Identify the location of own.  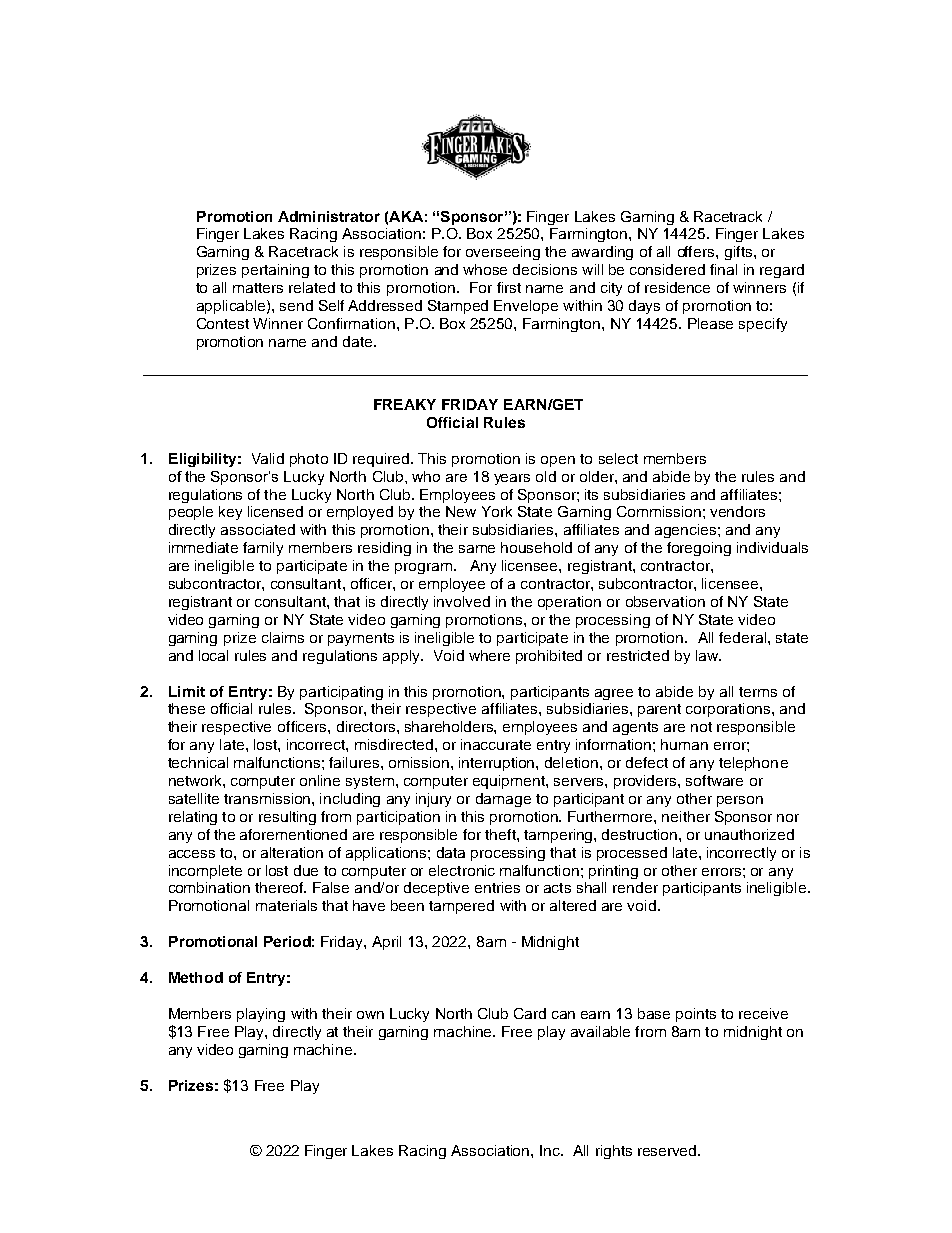
(370, 1015).
